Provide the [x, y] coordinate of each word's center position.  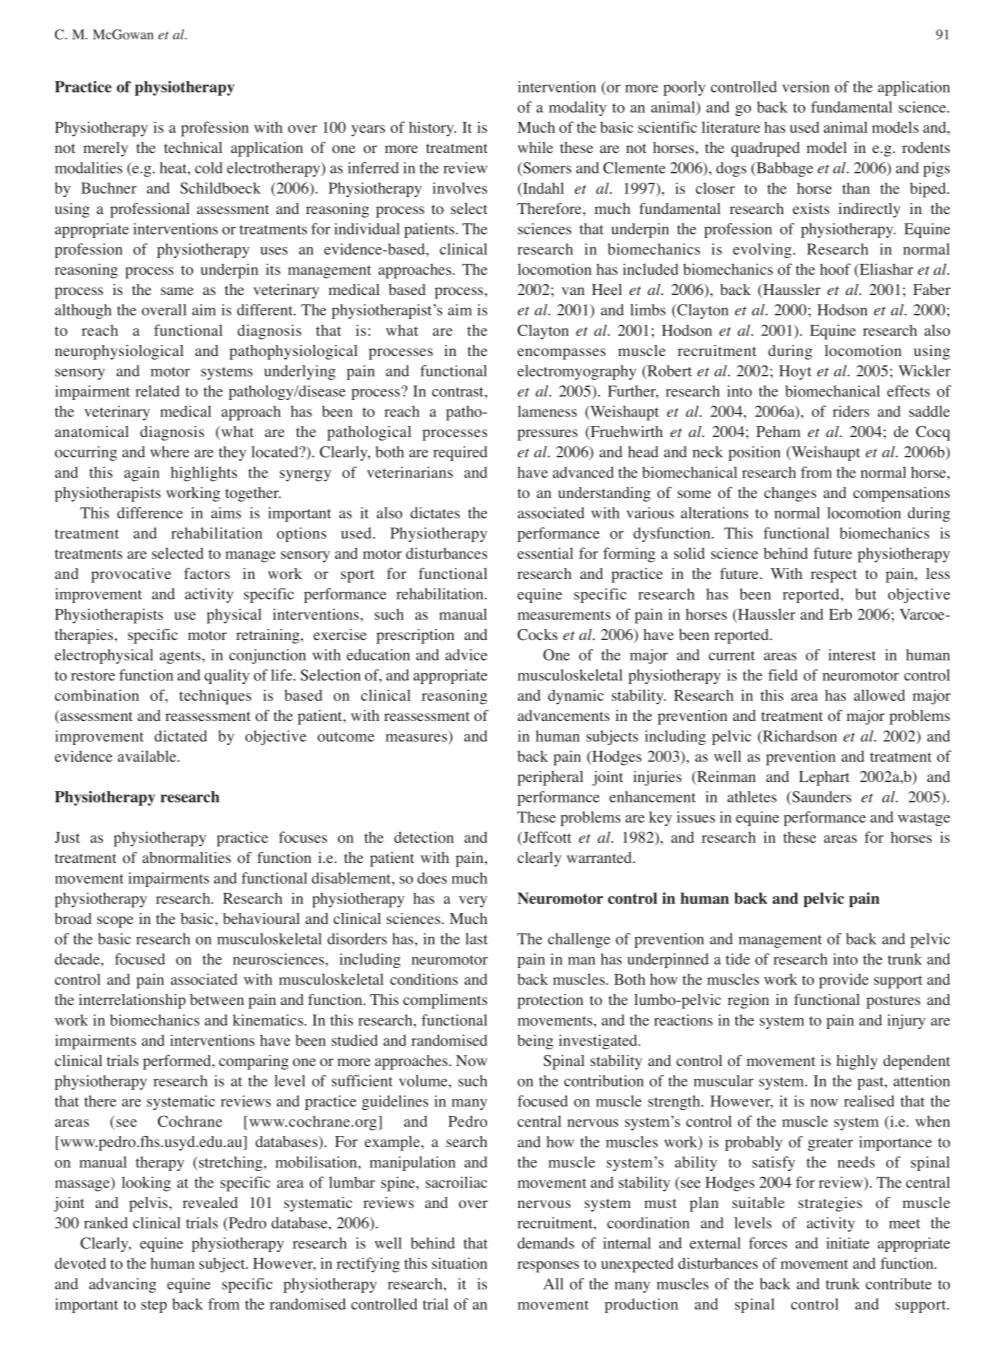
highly [857, 1062]
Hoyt [795, 372]
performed [178, 1062]
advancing [122, 1285]
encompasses [561, 354]
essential [545, 553]
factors [207, 574]
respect [834, 576]
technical [193, 147]
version [805, 87]
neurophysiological [119, 352]
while [535, 147]
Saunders [820, 798]
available [148, 756]
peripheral [550, 778]
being [535, 1042]
